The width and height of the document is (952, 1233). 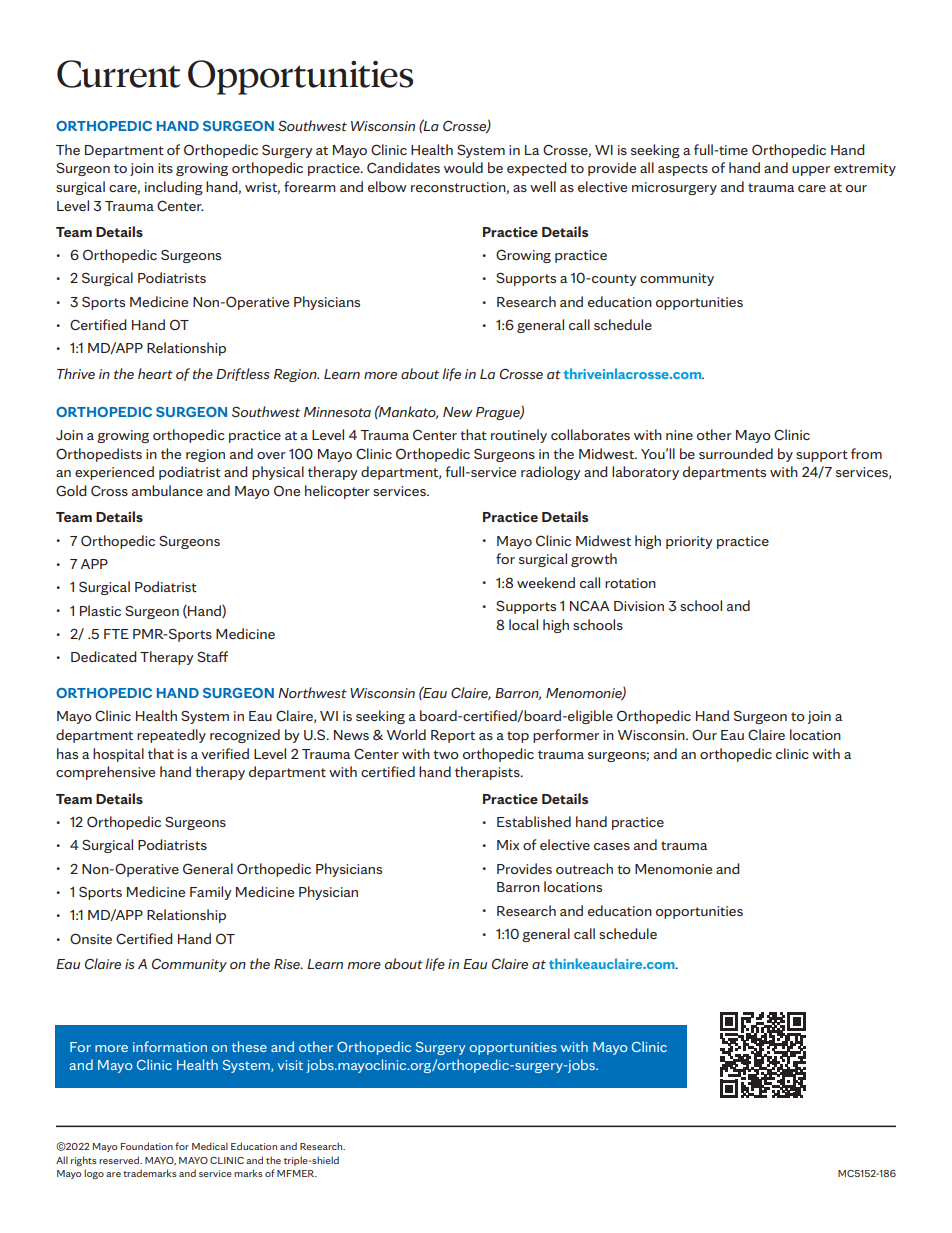 What do you see at coordinates (811, 171) in the document?
I see `upper` at bounding box center [811, 171].
